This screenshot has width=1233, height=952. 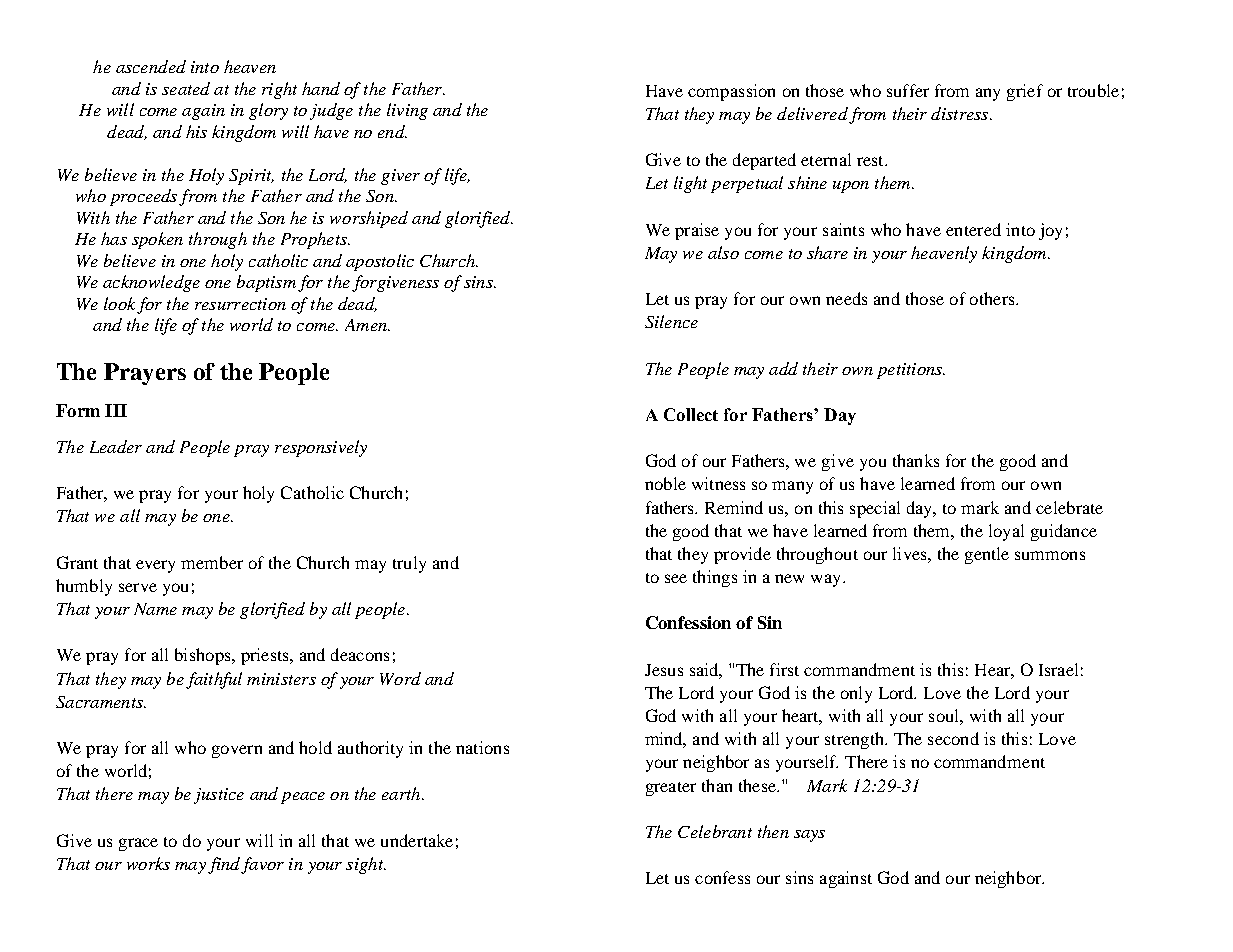 I want to click on see, so click(x=676, y=578).
